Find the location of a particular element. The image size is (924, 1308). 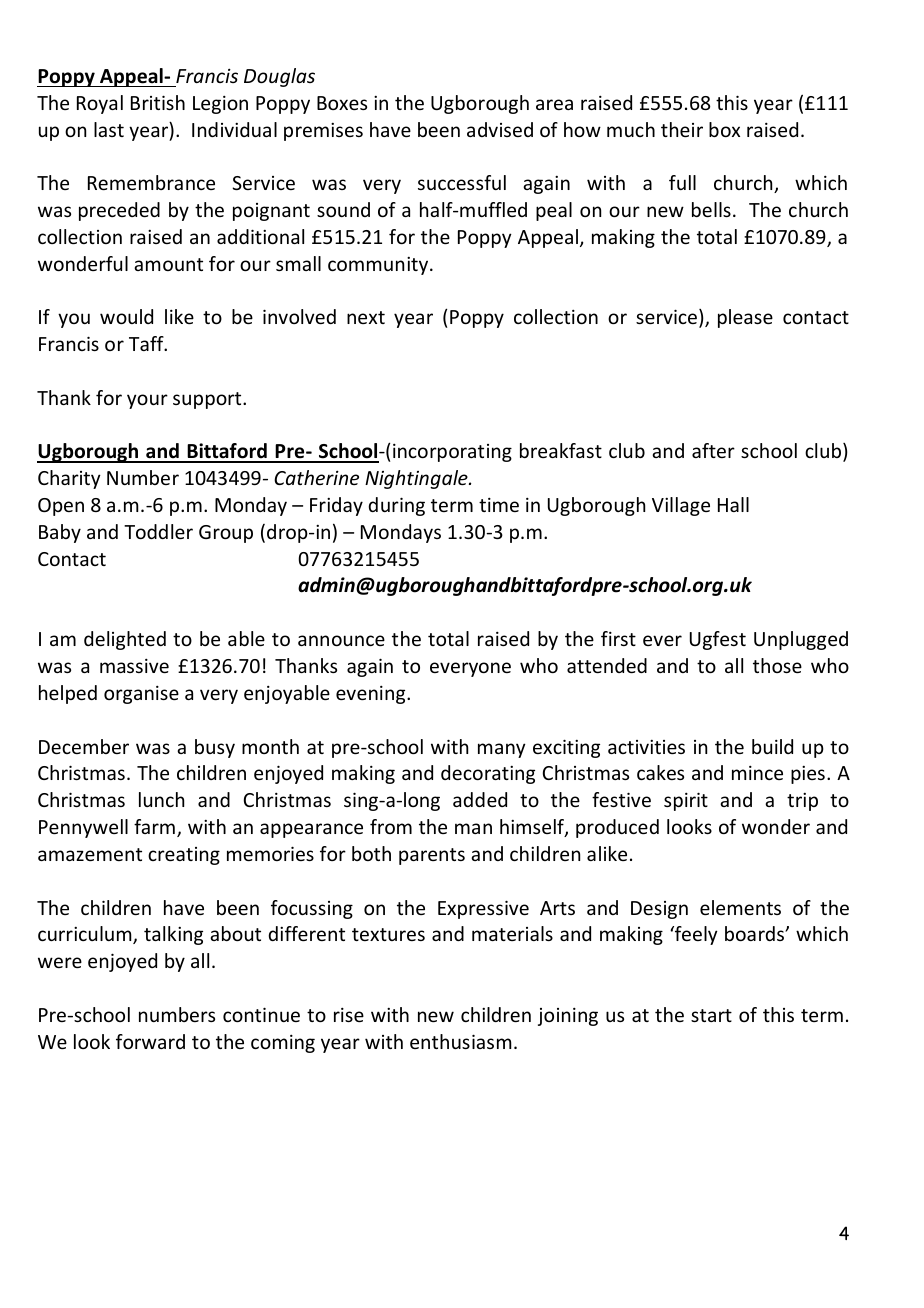

next is located at coordinates (366, 317).
